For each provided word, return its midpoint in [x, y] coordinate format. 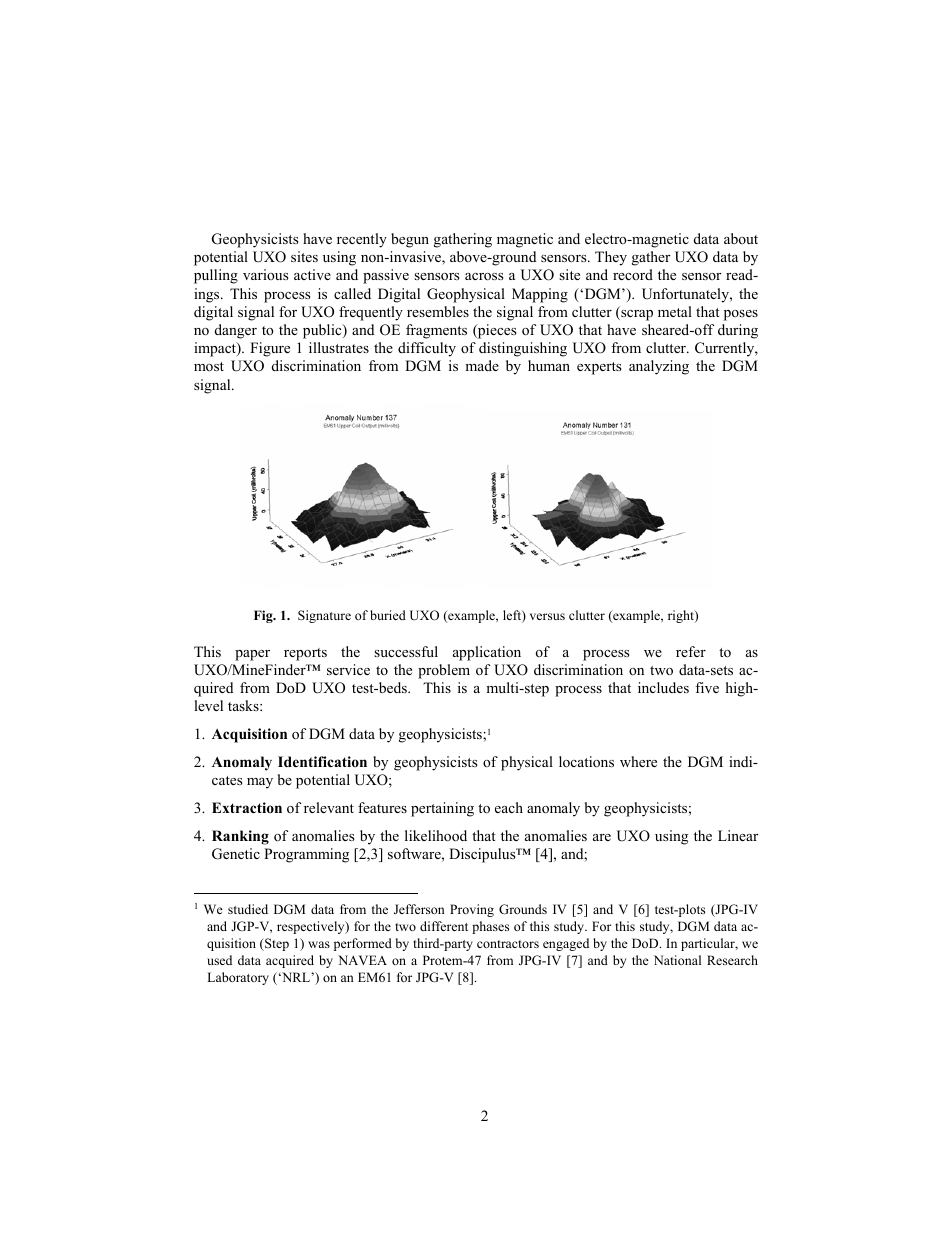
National [677, 960]
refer [691, 651]
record [633, 274]
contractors [508, 944]
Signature [324, 616]
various [266, 274]
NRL [296, 977]
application [487, 653]
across [484, 276]
